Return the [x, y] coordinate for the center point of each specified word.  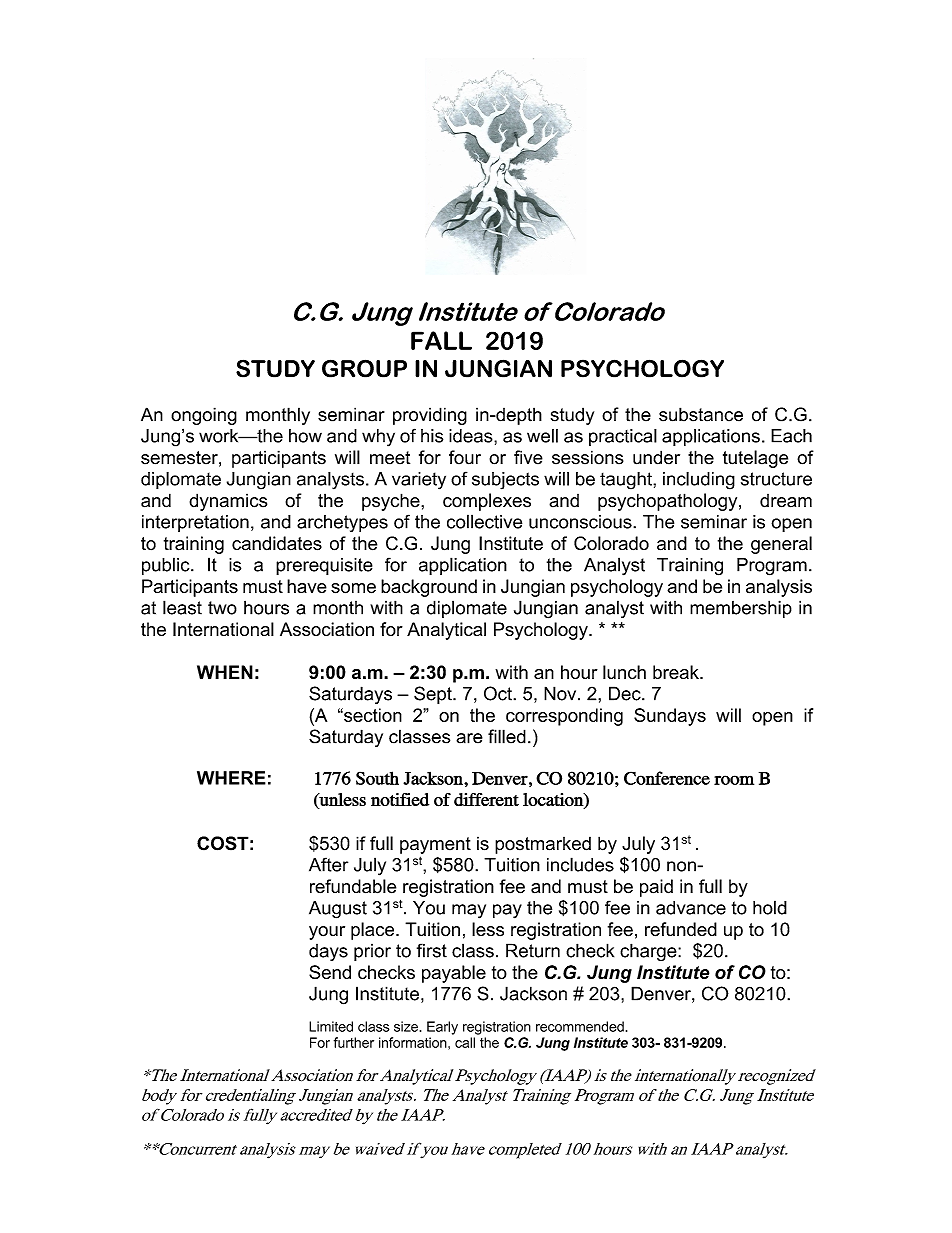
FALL [441, 340]
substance [701, 414]
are [469, 738]
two [222, 608]
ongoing [204, 416]
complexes [487, 502]
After [328, 864]
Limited [331, 1026]
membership [741, 609]
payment [435, 845]
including [699, 481]
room [734, 780]
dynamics [228, 502]
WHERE [231, 778]
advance [691, 908]
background [429, 588]
